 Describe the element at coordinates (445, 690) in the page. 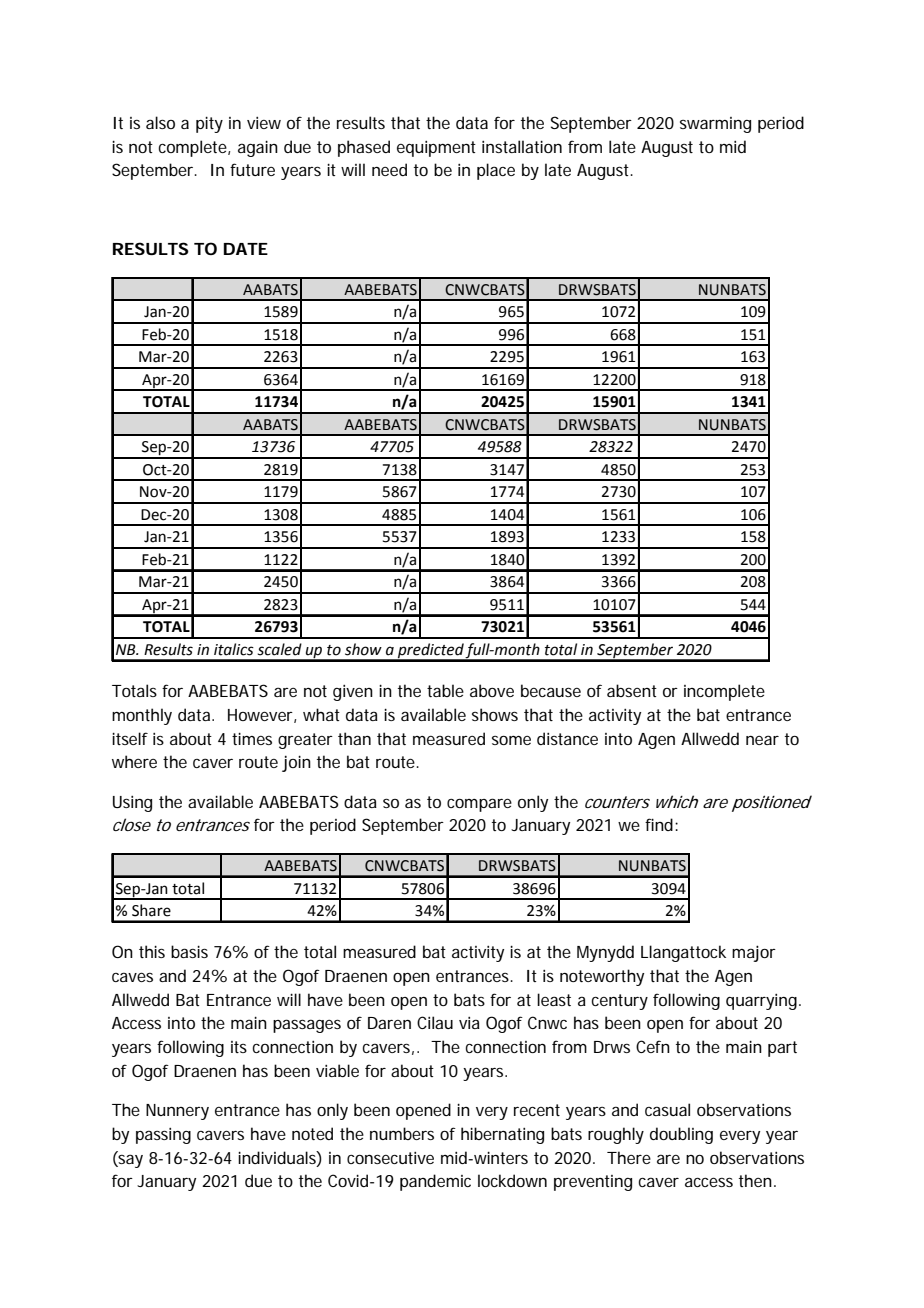

I see `table` at that location.
